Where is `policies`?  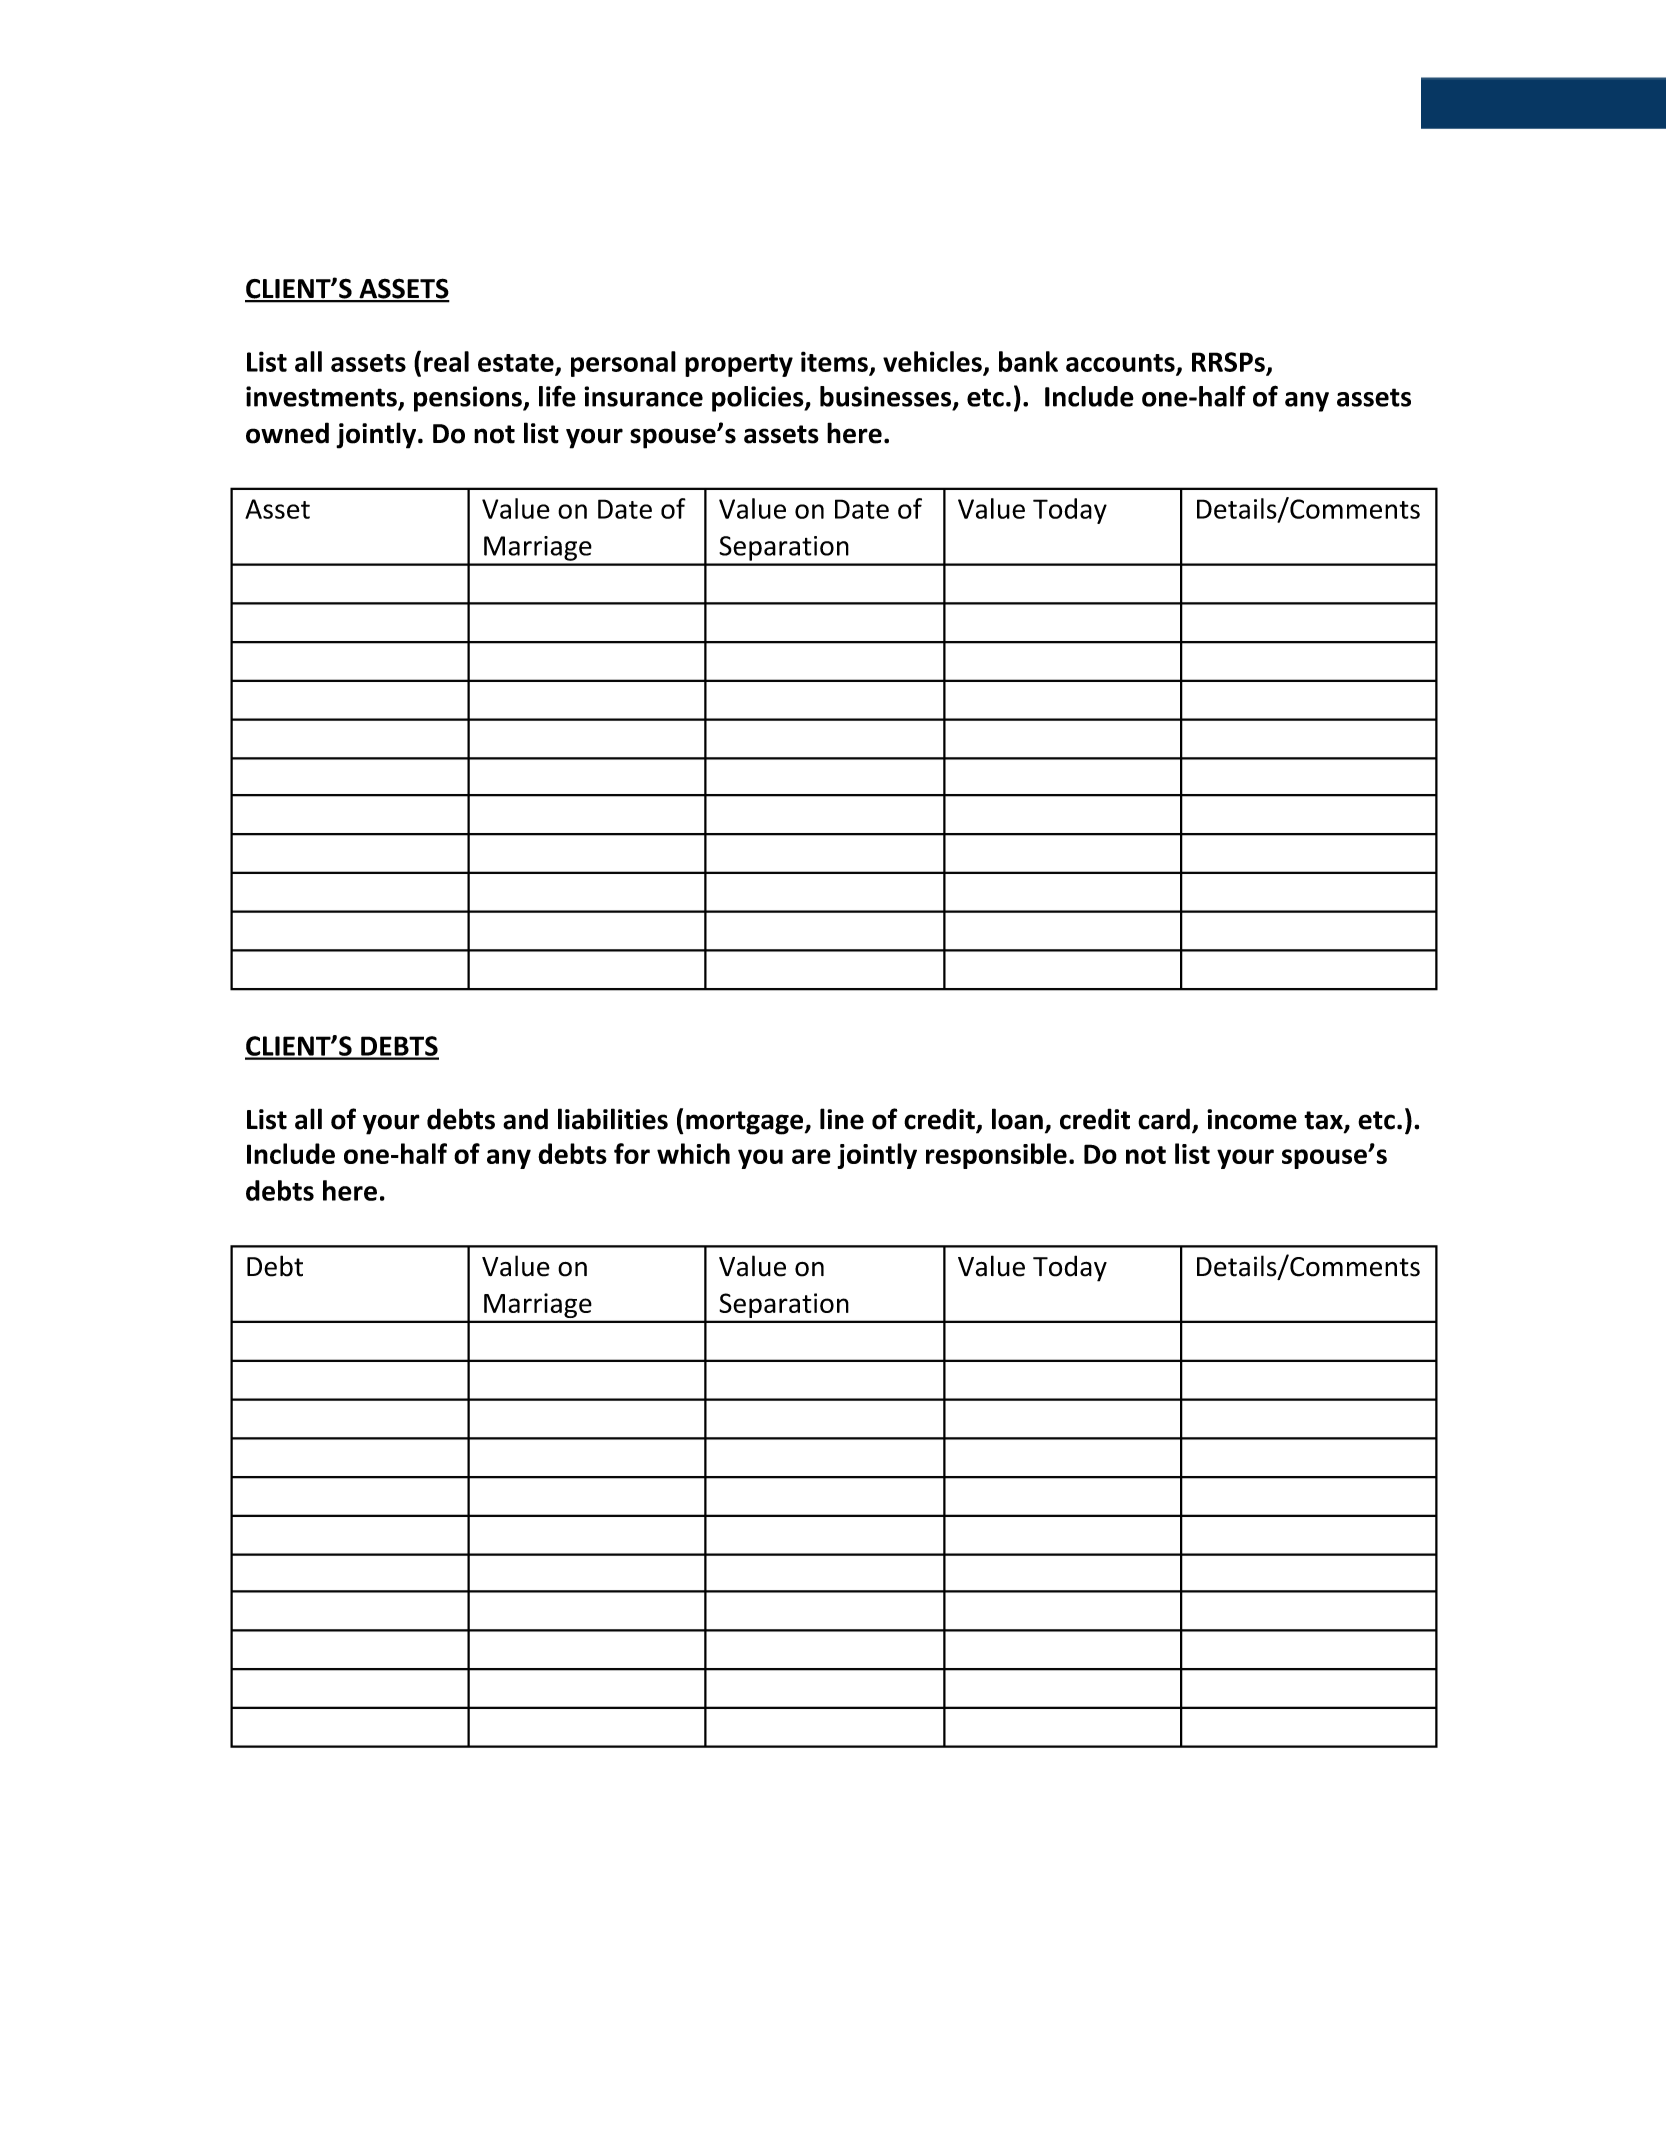 policies is located at coordinates (759, 399).
